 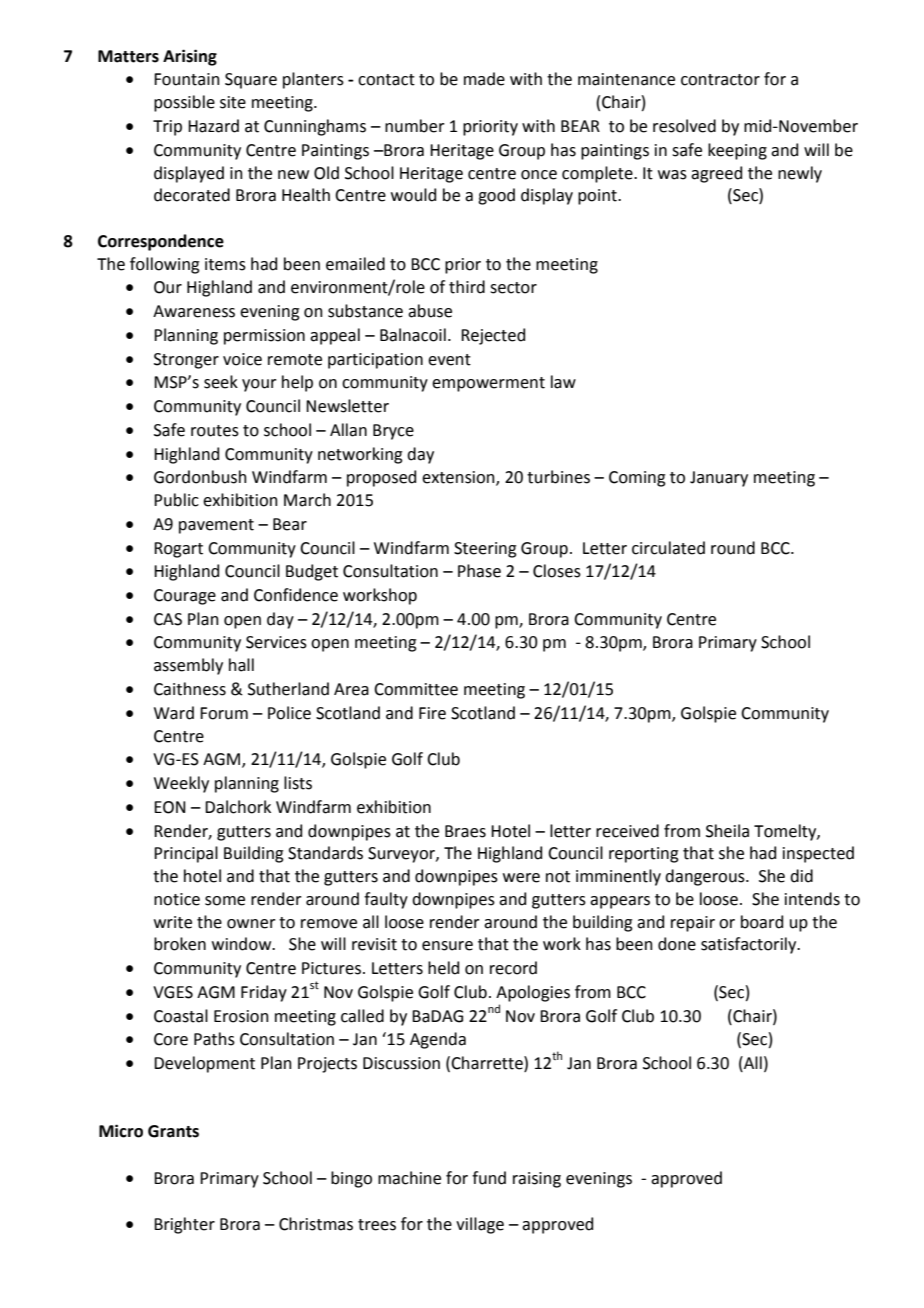 I want to click on Committee, so click(x=416, y=689).
